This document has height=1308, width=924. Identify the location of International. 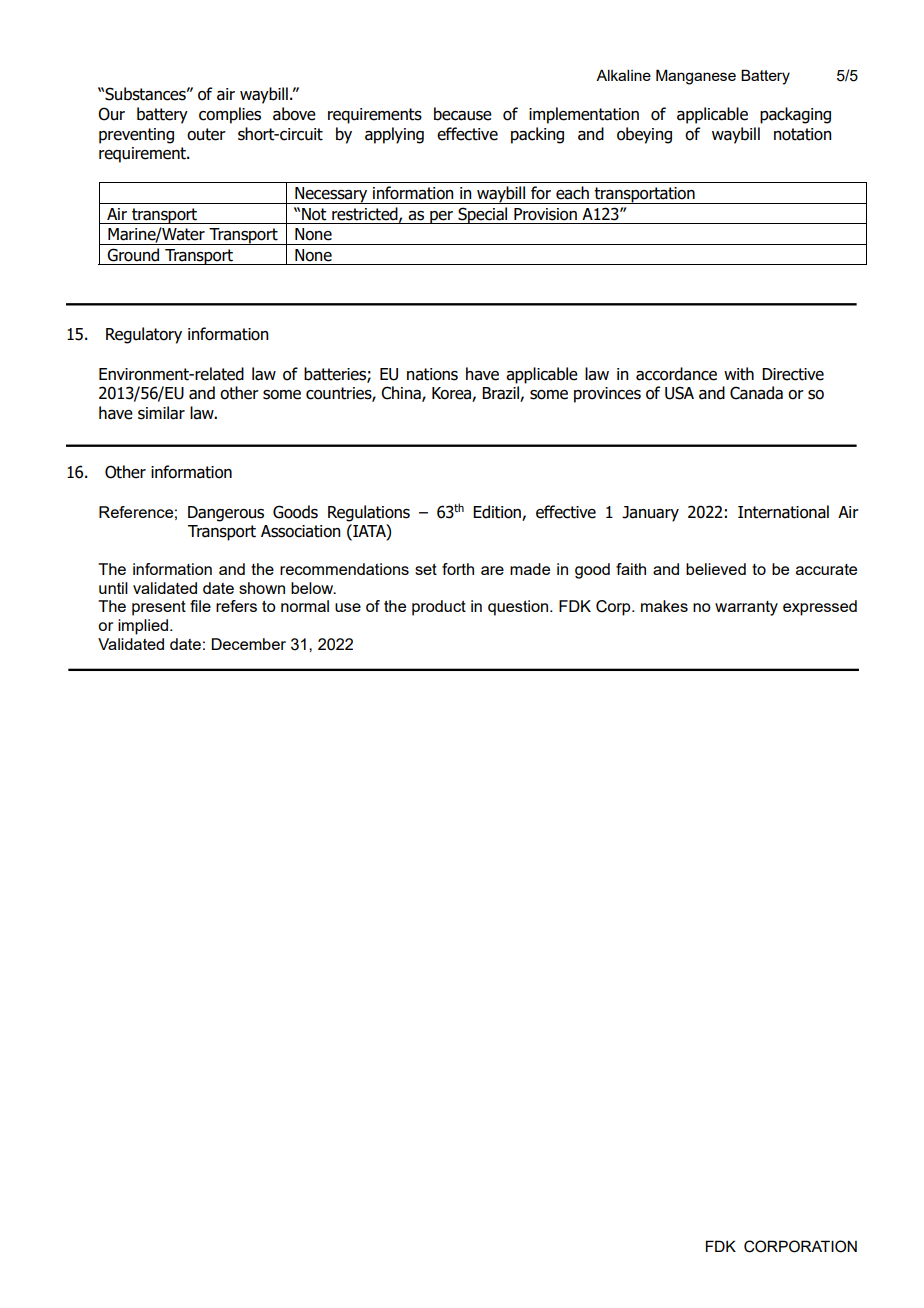
(783, 512).
